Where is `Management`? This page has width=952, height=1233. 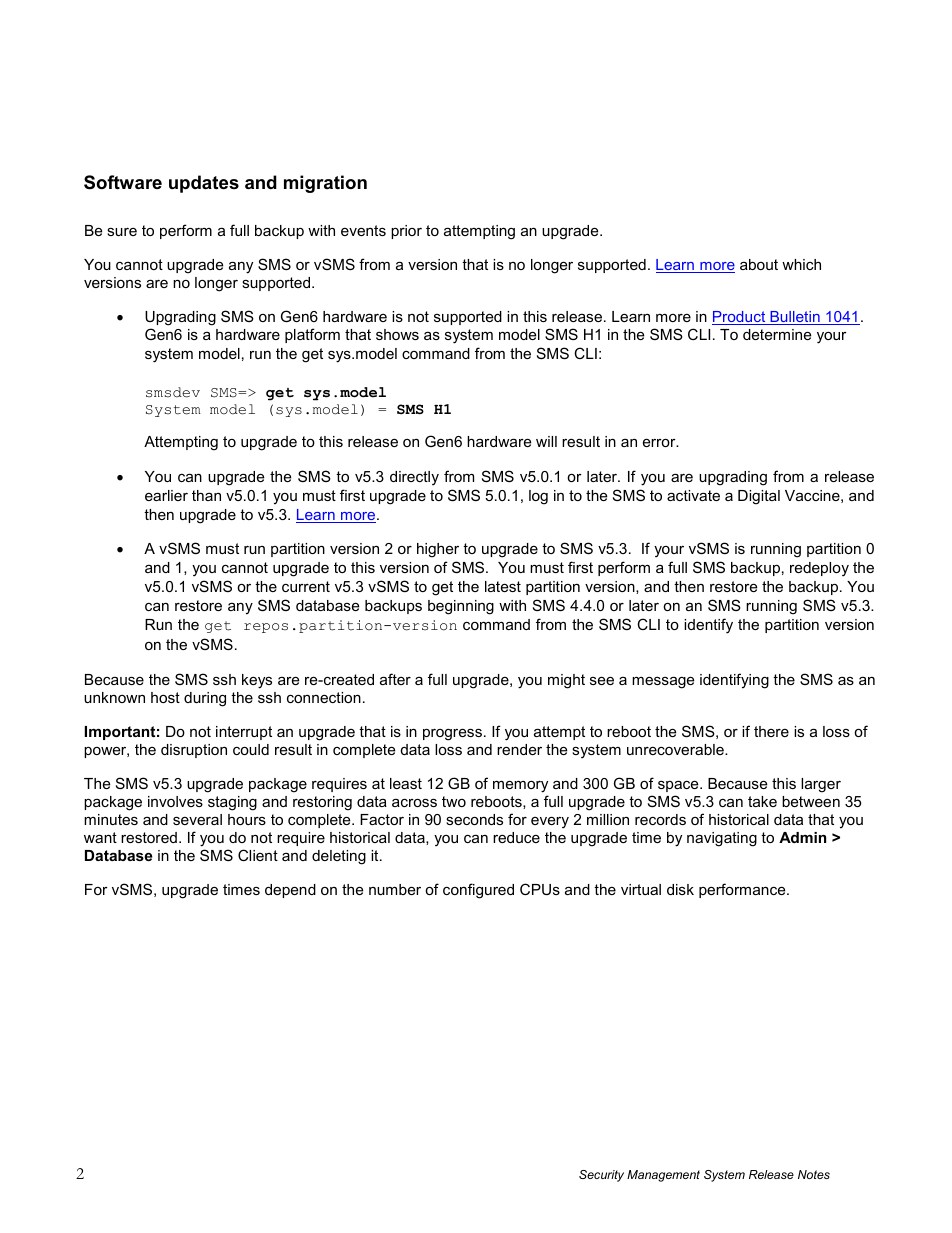
Management is located at coordinates (663, 1176).
